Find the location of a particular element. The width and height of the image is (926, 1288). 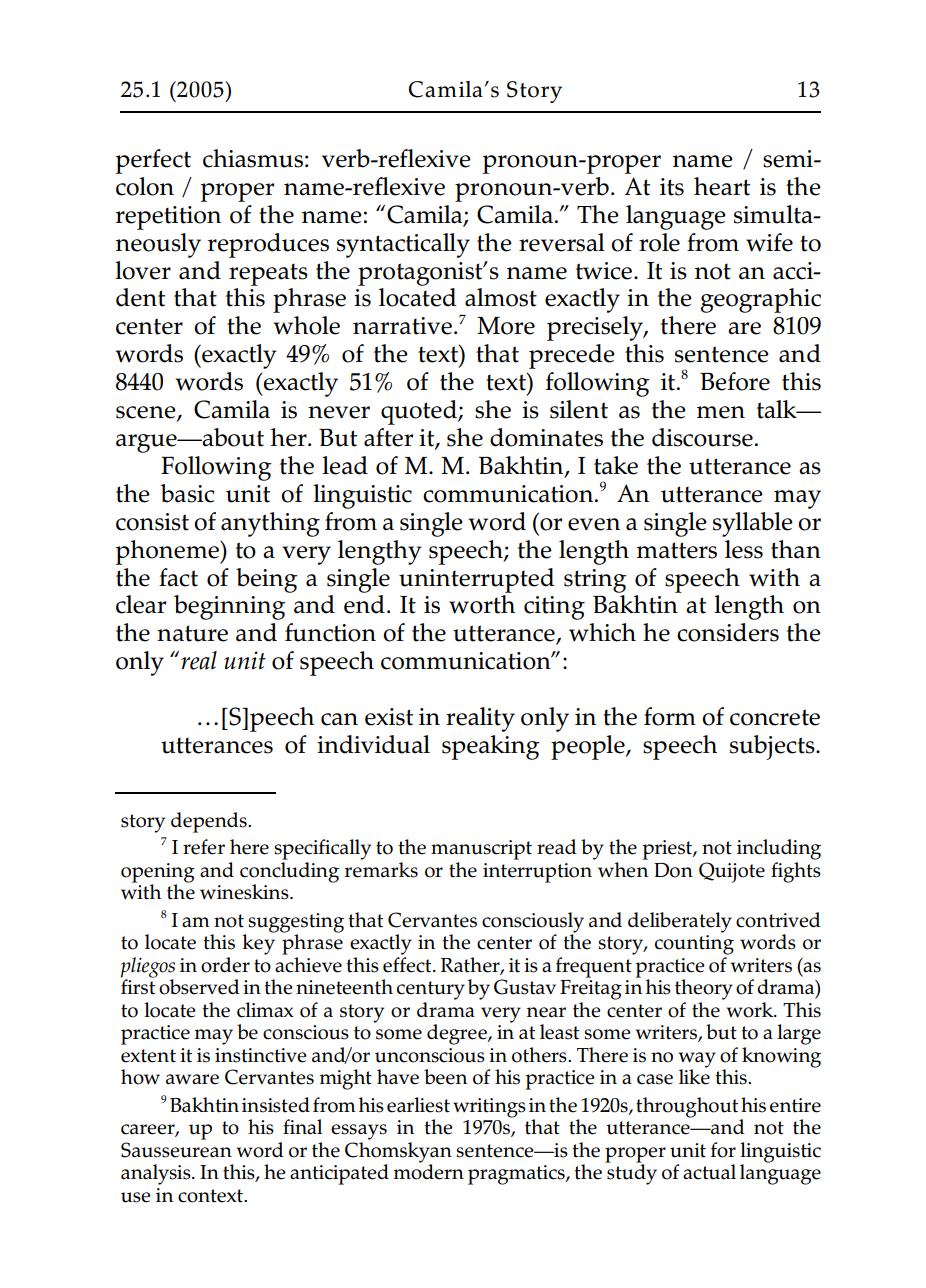

syntactically is located at coordinates (403, 245).
